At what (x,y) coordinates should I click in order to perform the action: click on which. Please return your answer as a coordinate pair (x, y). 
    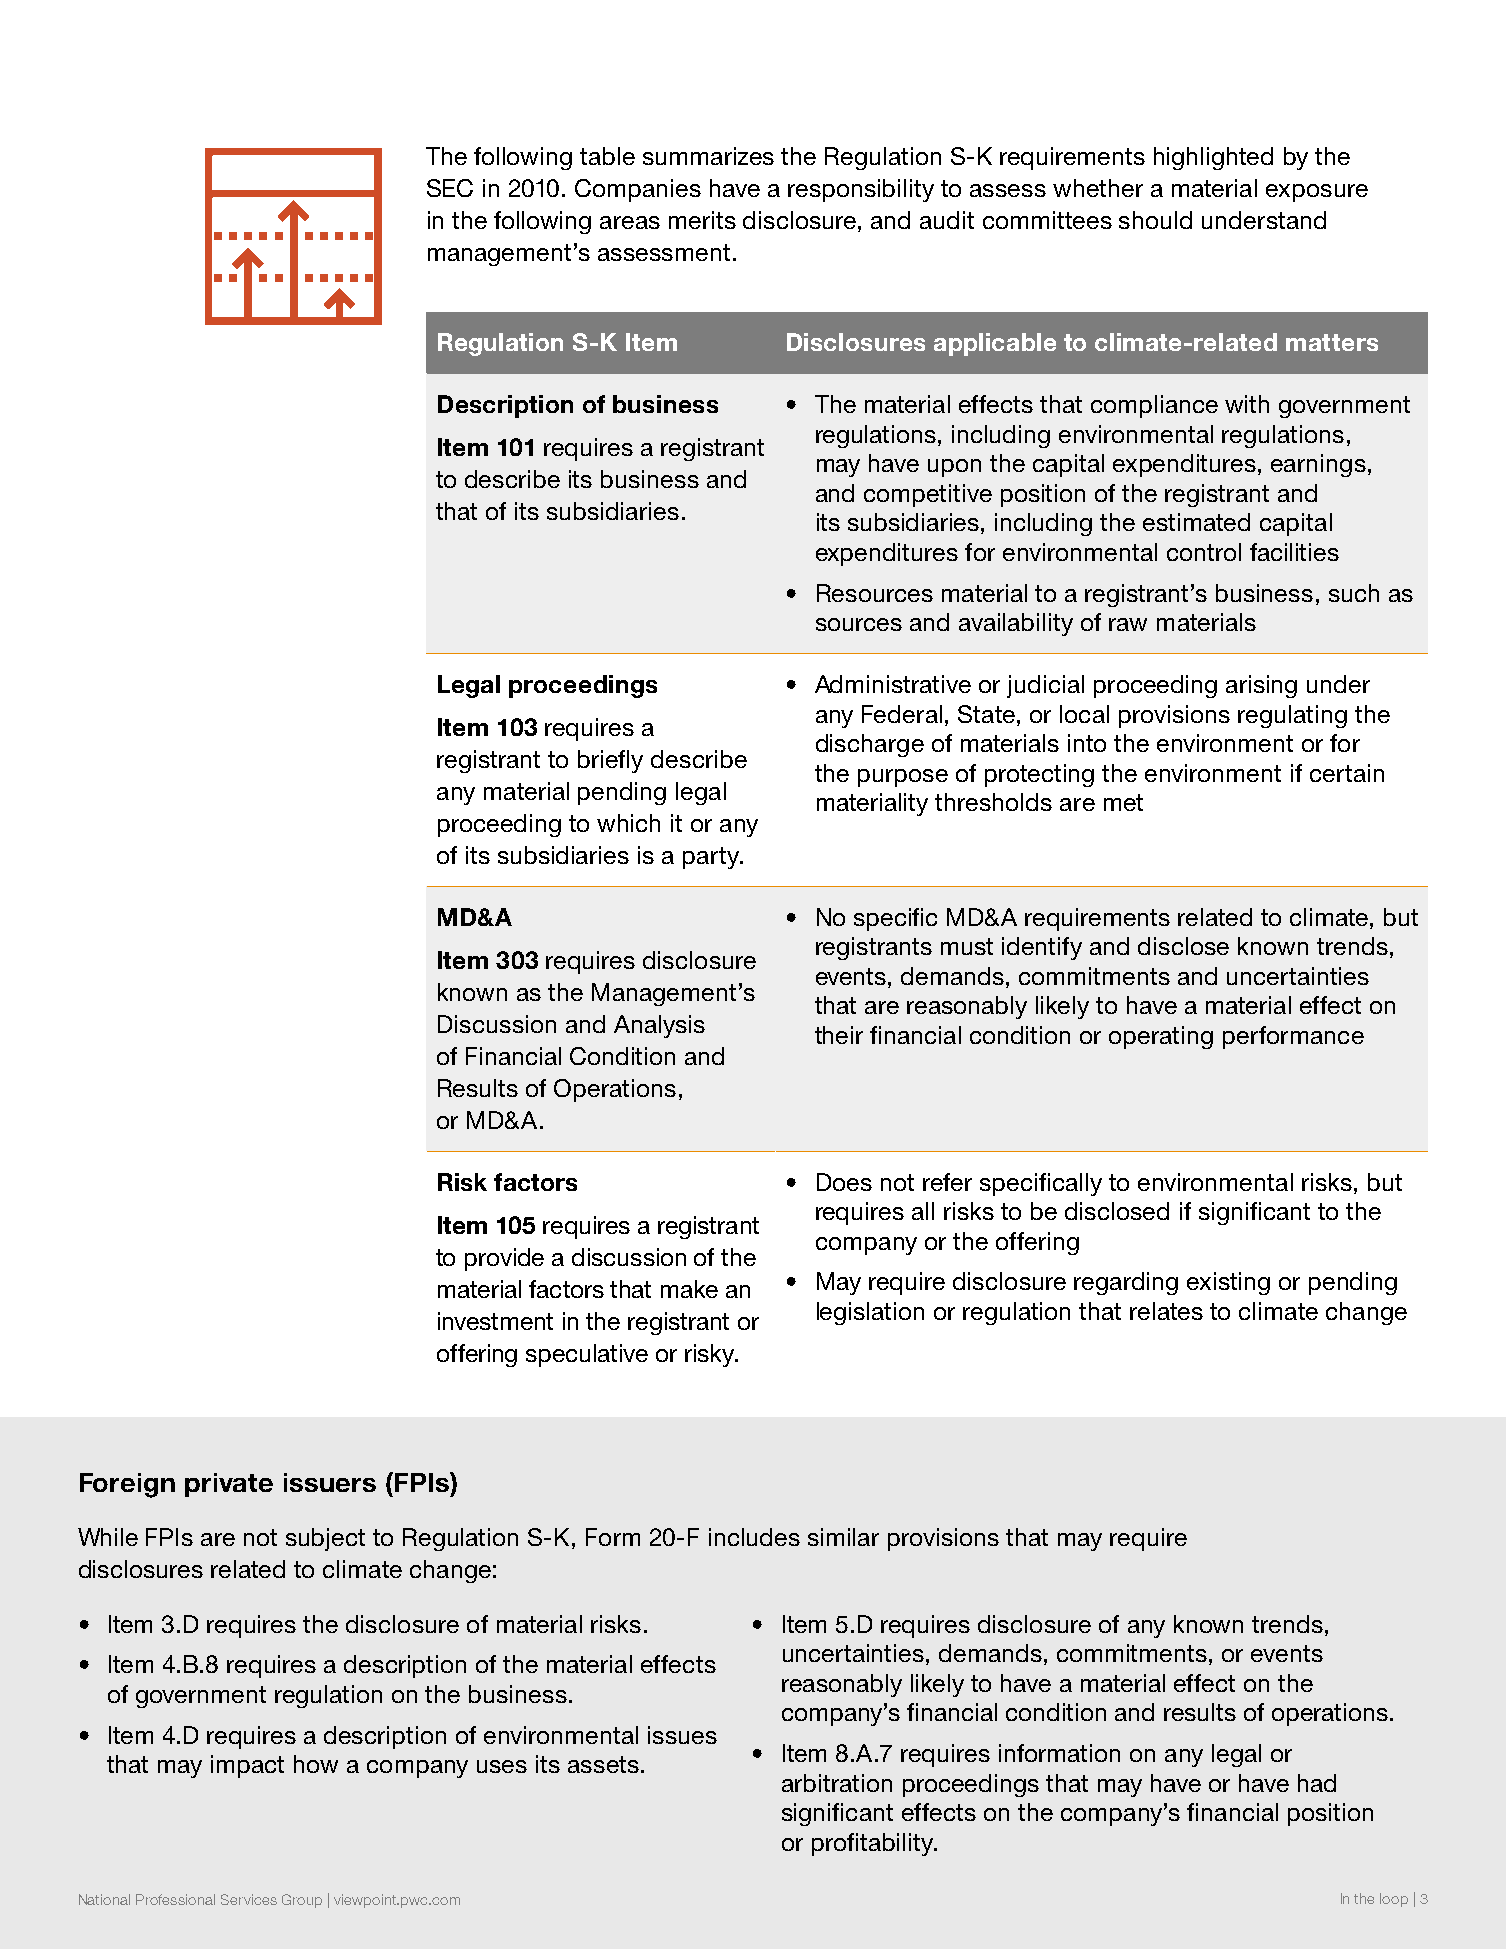
    Looking at the image, I should click on (628, 823).
